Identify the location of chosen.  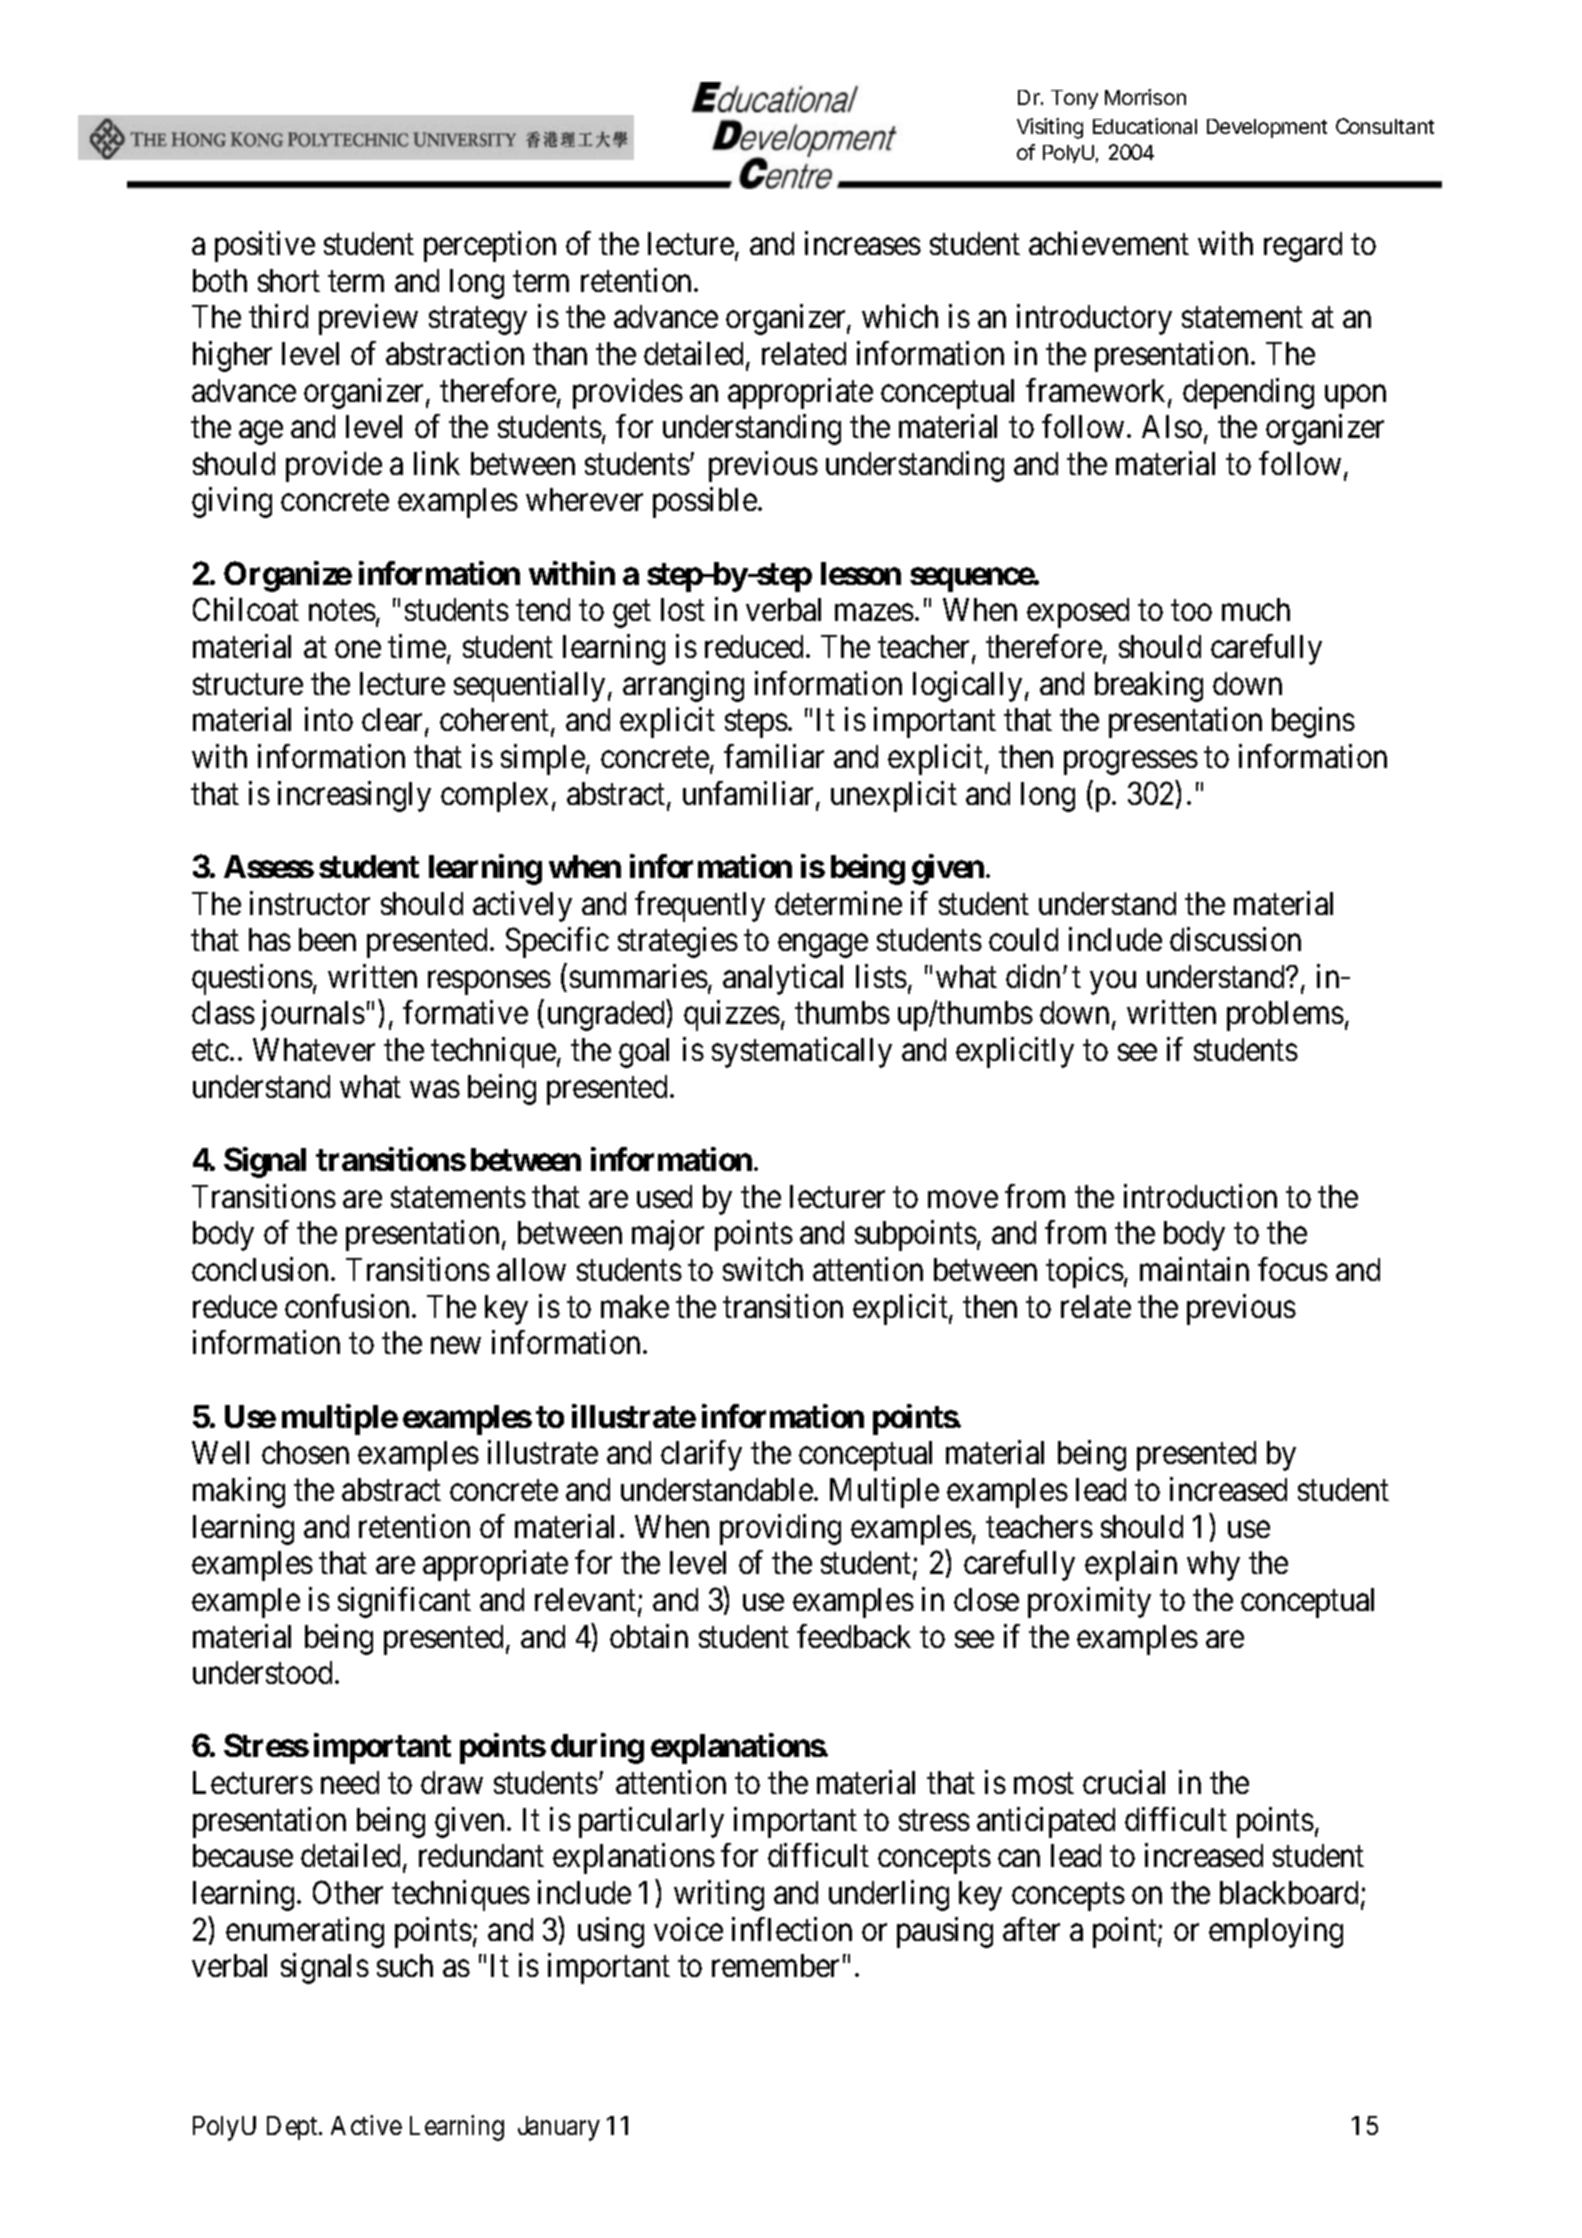
(305, 1452).
